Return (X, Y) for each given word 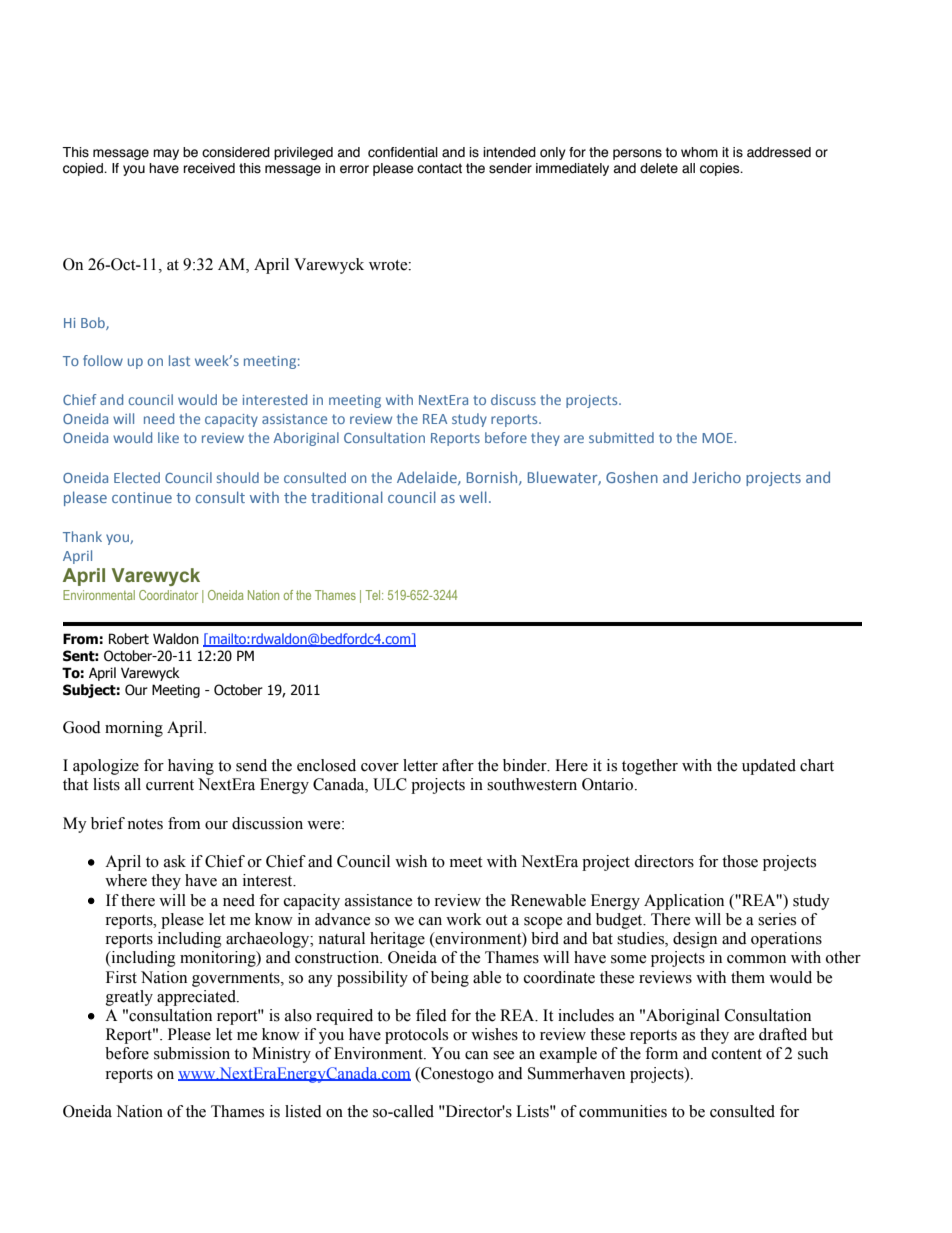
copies (721, 169)
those (740, 861)
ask (175, 861)
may (166, 154)
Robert (129, 639)
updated (769, 767)
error (354, 169)
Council (363, 861)
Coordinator (168, 595)
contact (439, 168)
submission (192, 1053)
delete (659, 168)
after (458, 765)
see (503, 1055)
